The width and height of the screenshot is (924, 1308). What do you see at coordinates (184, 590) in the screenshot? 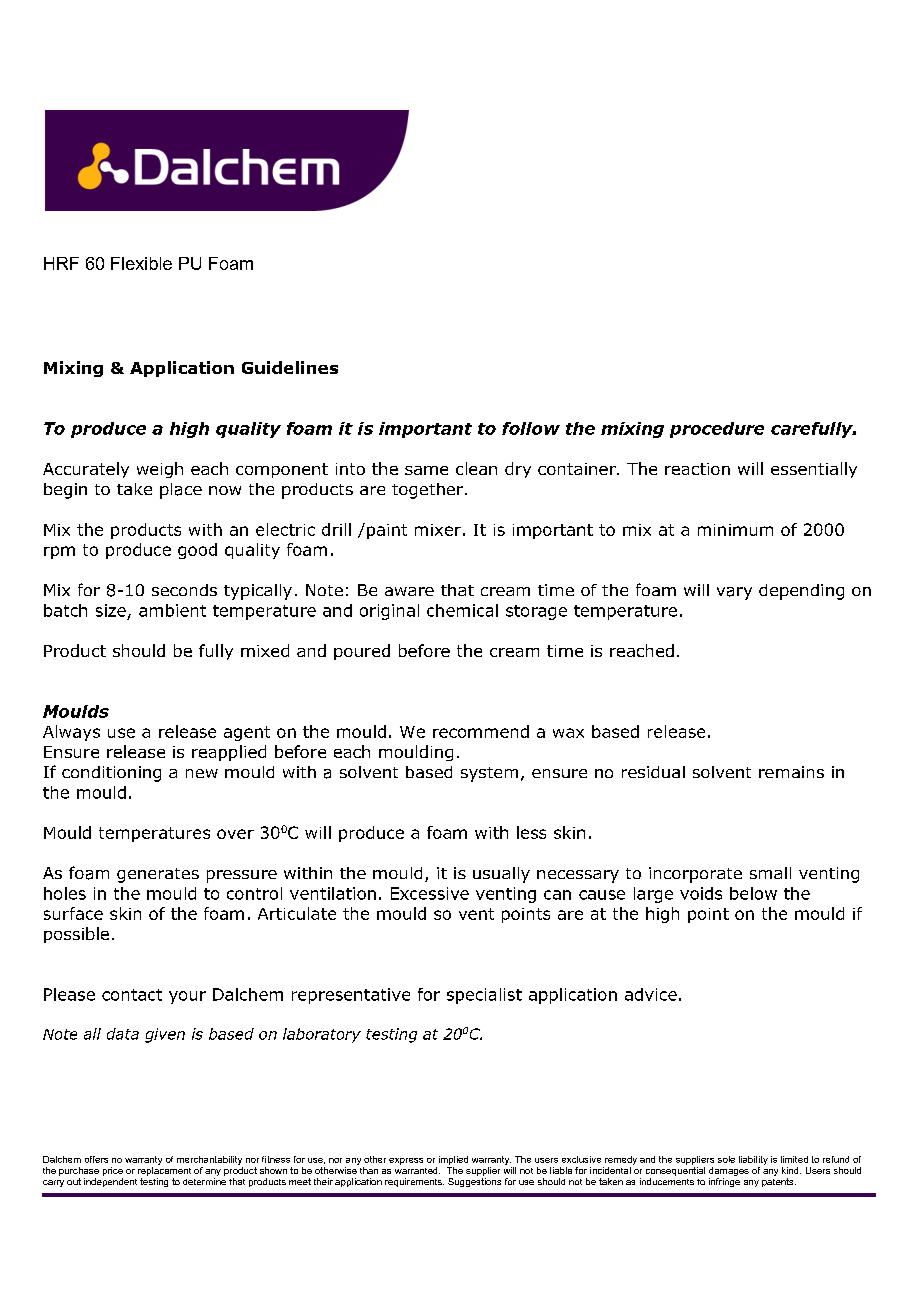
I see `seconds` at bounding box center [184, 590].
